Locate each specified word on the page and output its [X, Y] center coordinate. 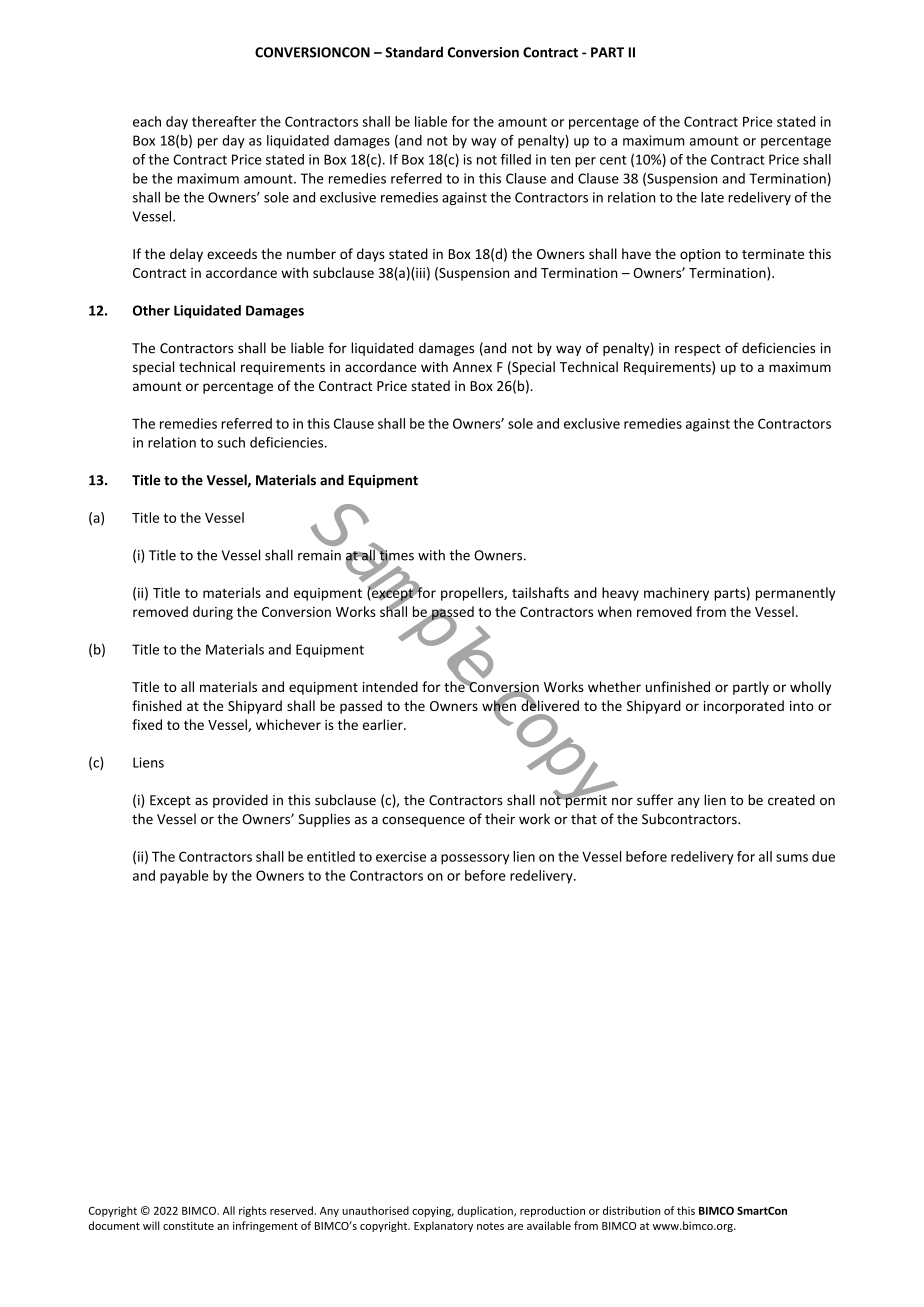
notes [490, 1226]
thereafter [224, 121]
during [213, 613]
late [712, 197]
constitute [188, 1226]
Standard [414, 52]
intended [390, 686]
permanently [795, 594]
